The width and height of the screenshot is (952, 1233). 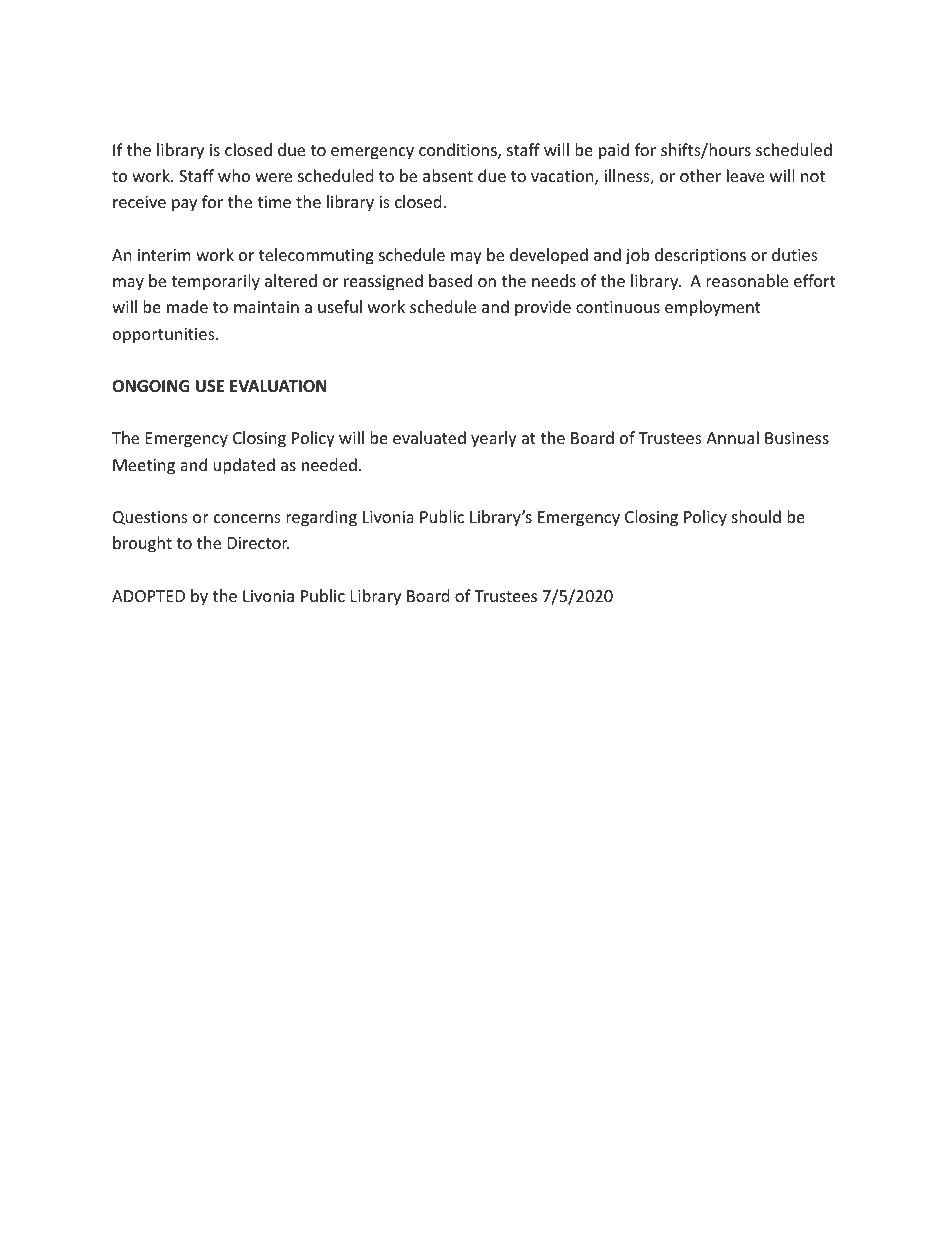 What do you see at coordinates (148, 596) in the screenshot?
I see `ADOPTED` at bounding box center [148, 596].
